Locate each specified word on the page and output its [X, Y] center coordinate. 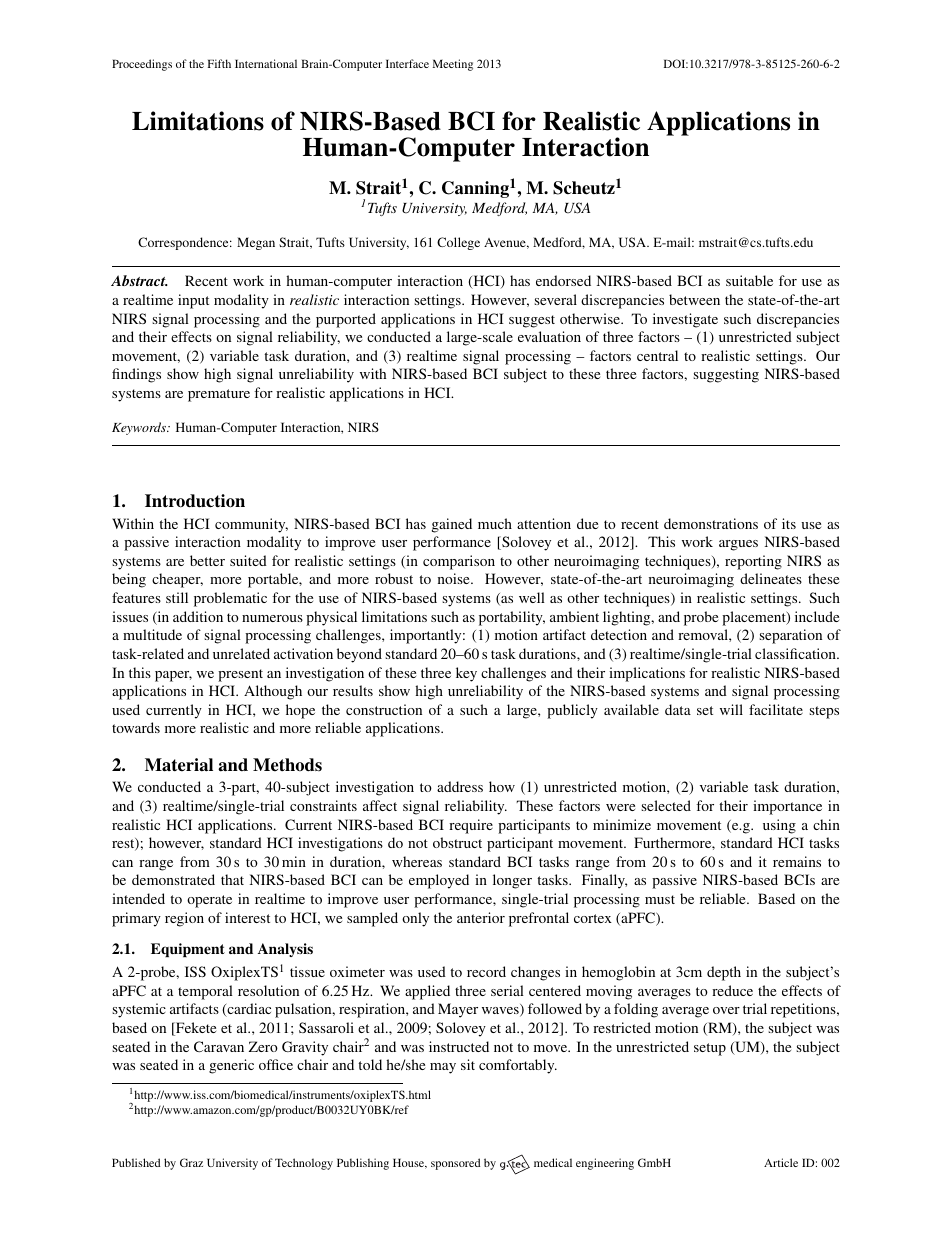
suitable [749, 280]
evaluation [549, 336]
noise [455, 578]
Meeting [453, 65]
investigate [685, 320]
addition [198, 616]
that [232, 879]
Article [781, 1162]
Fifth [219, 63]
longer [512, 881]
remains [797, 861]
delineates [771, 578]
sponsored [456, 1164]
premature [219, 395]
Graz [191, 1162]
